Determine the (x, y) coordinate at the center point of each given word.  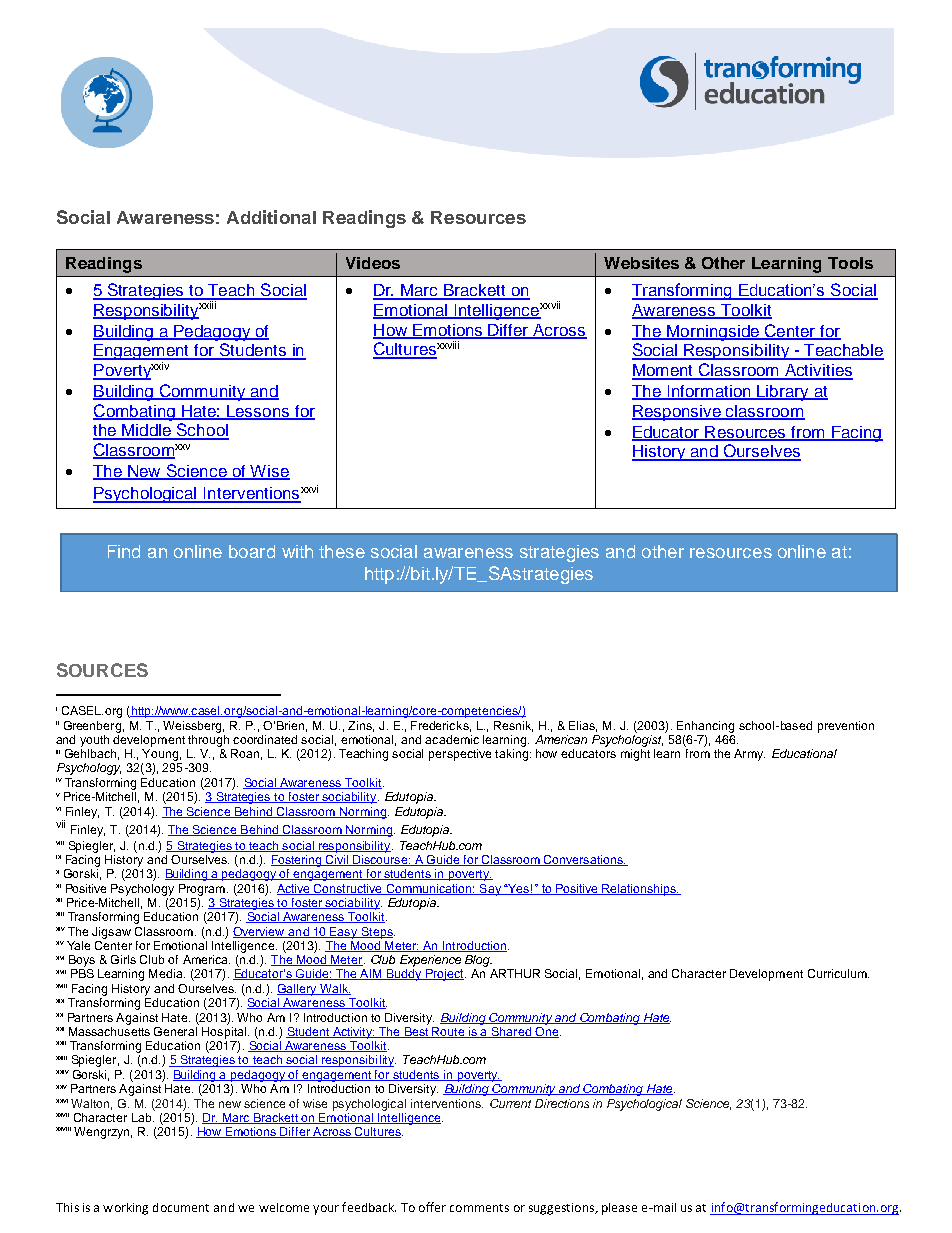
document (181, 1207)
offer (432, 1207)
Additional (271, 217)
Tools (850, 263)
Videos (373, 263)
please (619, 1209)
